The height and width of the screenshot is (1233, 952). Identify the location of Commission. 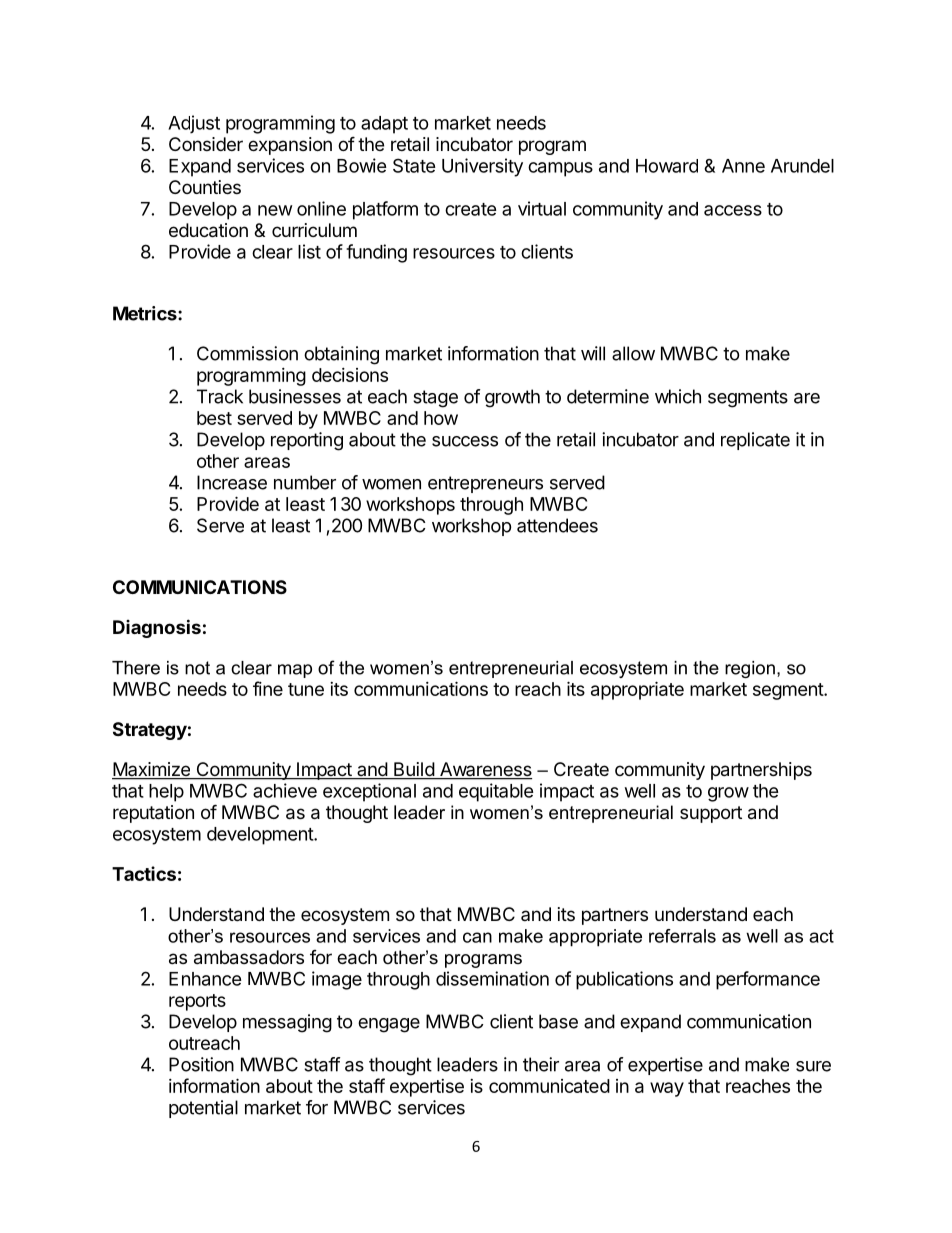
(247, 353).
